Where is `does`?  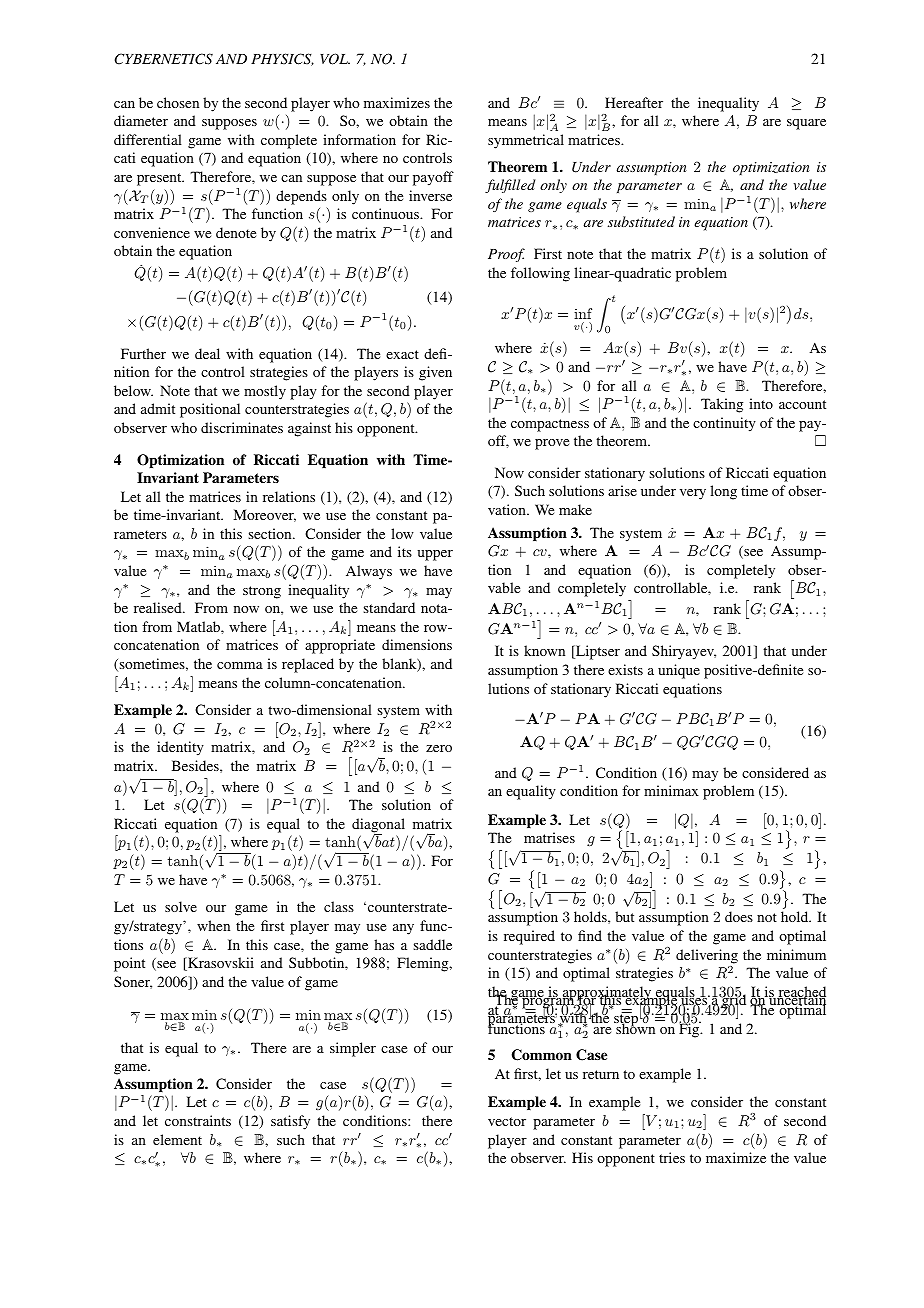
does is located at coordinates (739, 916).
